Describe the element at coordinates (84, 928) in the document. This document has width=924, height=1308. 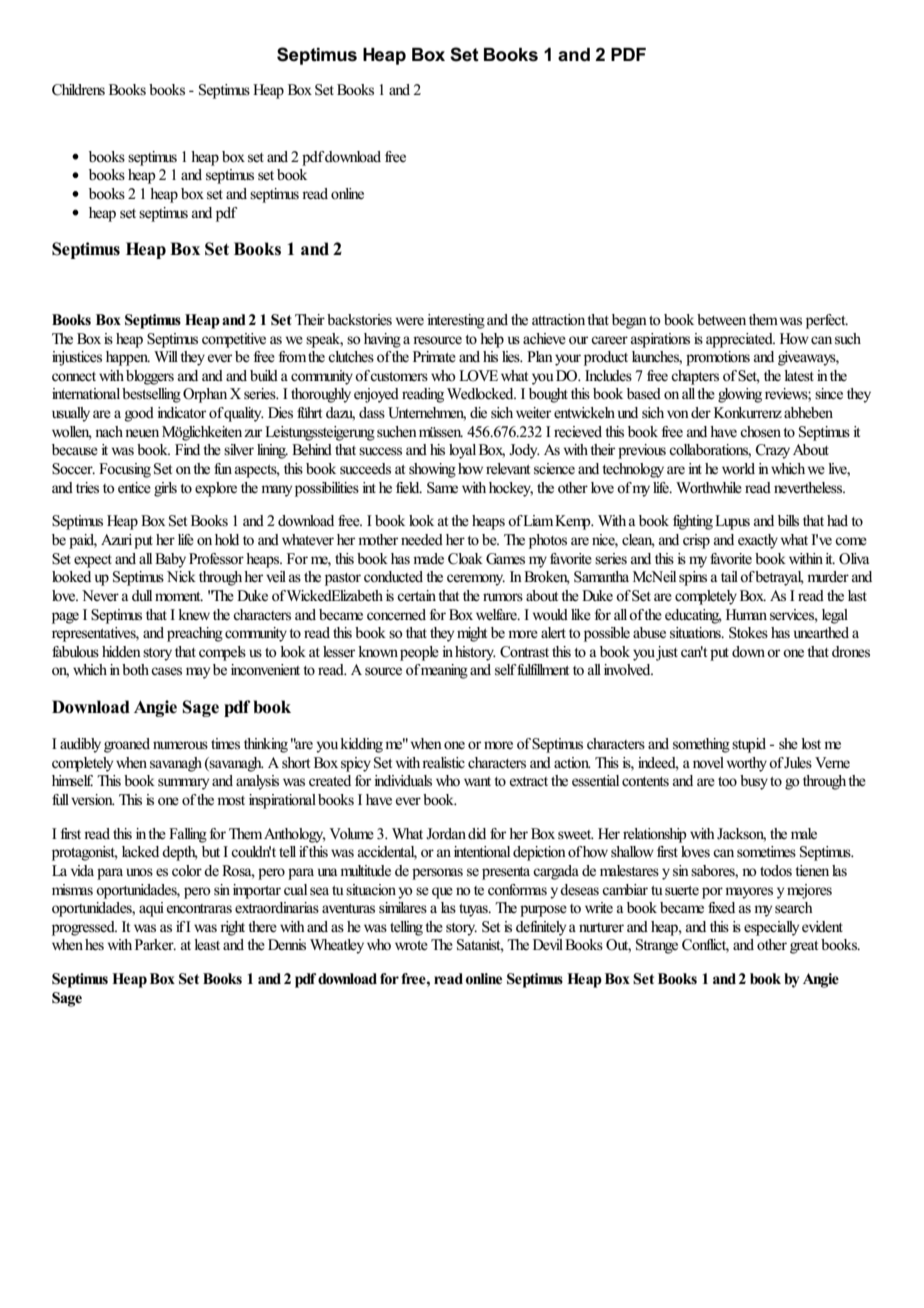
I see `progressed` at that location.
